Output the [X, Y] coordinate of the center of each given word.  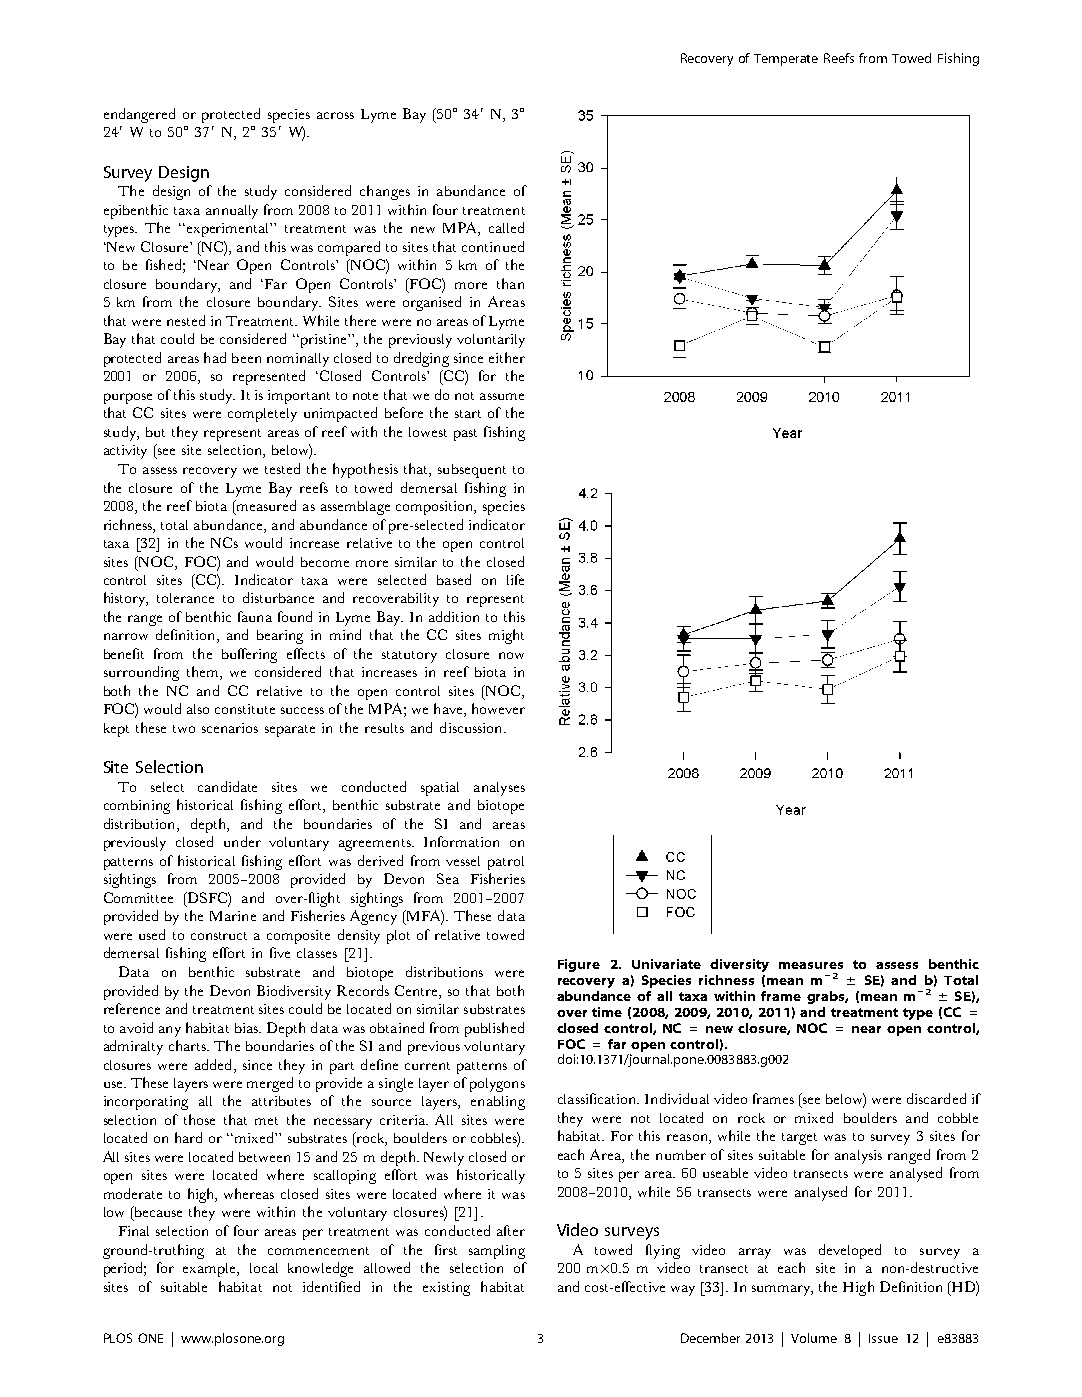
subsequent [472, 471]
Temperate [786, 60]
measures [811, 965]
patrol [506, 863]
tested [282, 468]
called [506, 227]
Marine [233, 916]
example [210, 1270]
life [515, 579]
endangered [139, 115]
